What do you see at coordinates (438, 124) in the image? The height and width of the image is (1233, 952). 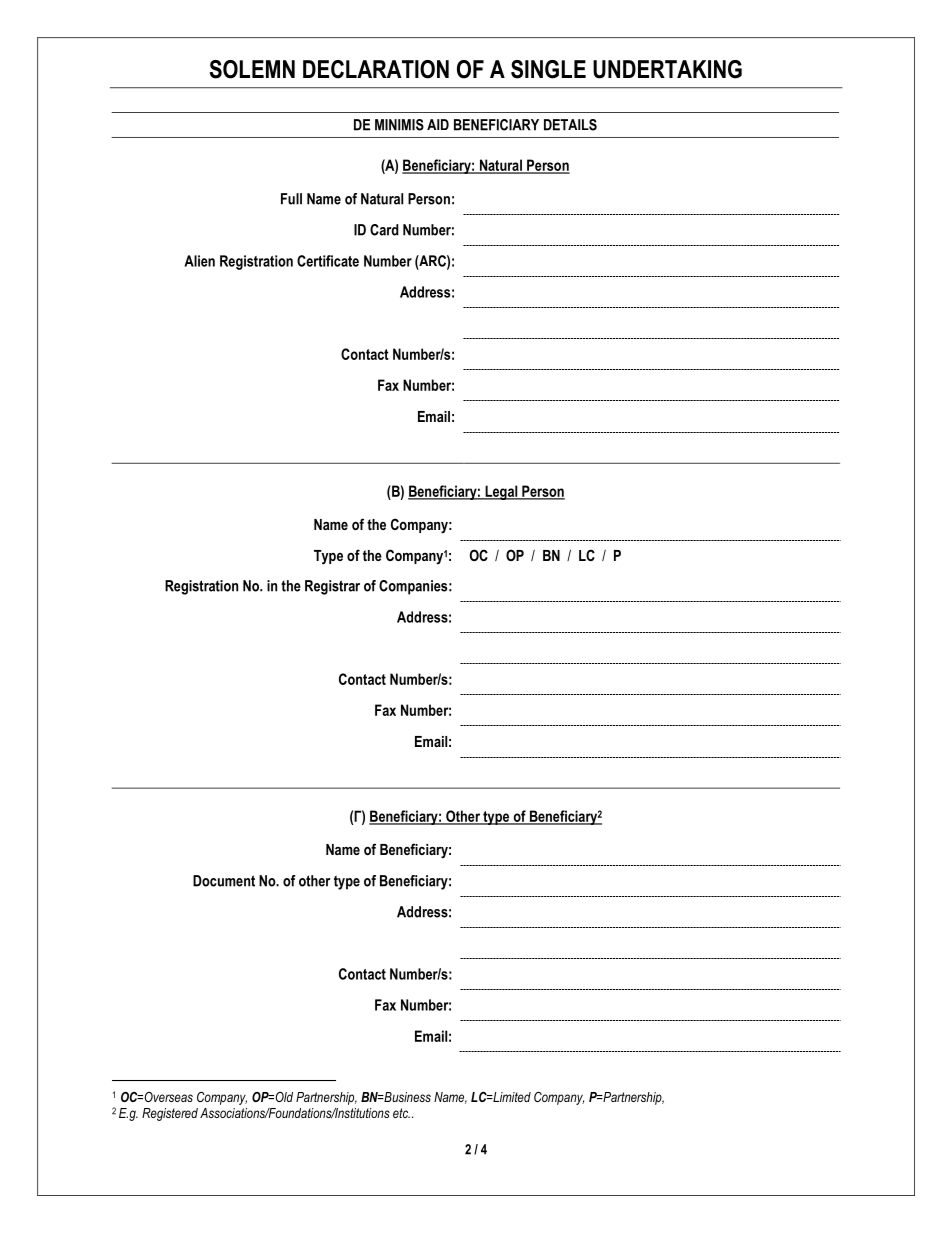 I see `AID` at bounding box center [438, 124].
